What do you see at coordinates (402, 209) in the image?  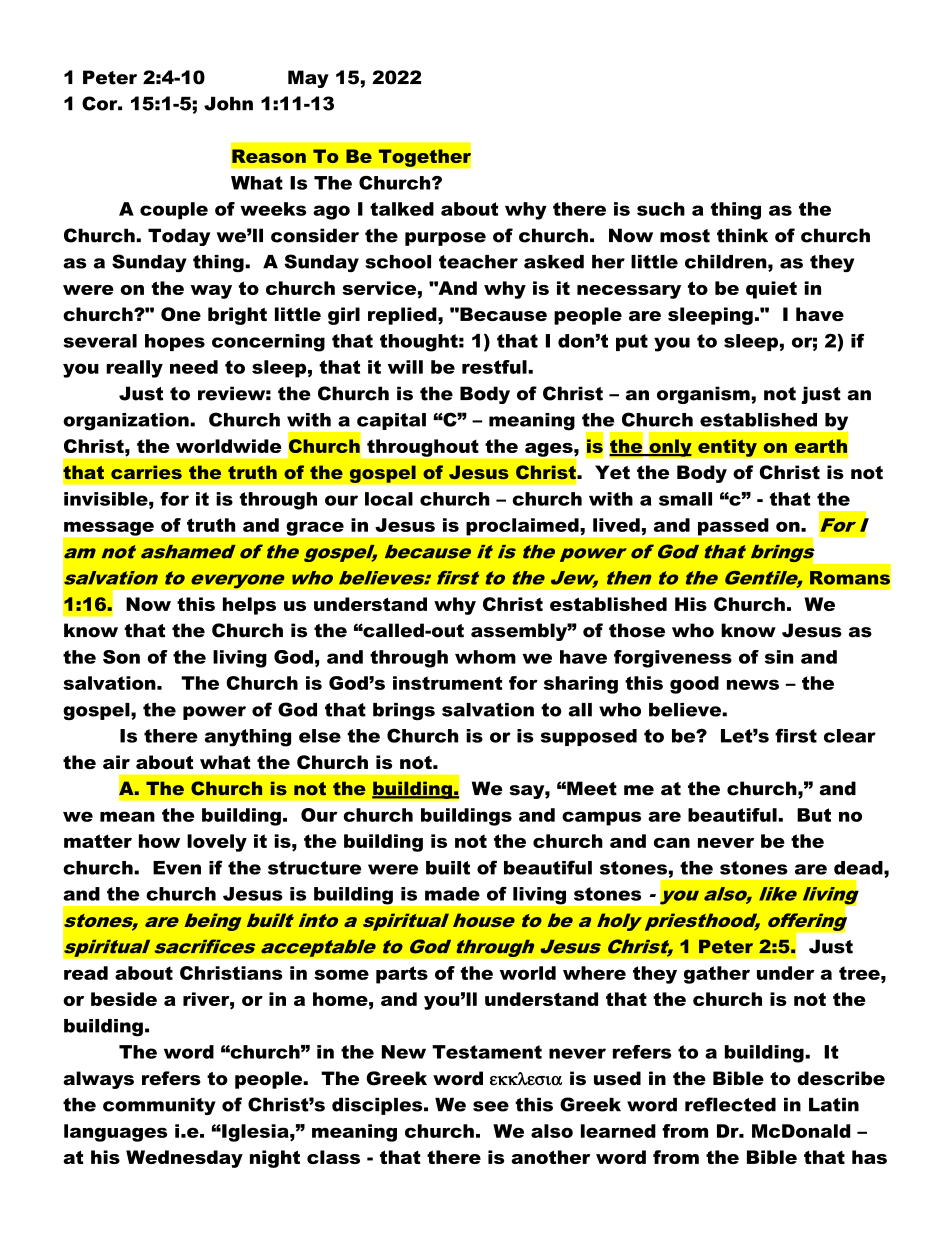 I see `talked` at bounding box center [402, 209].
